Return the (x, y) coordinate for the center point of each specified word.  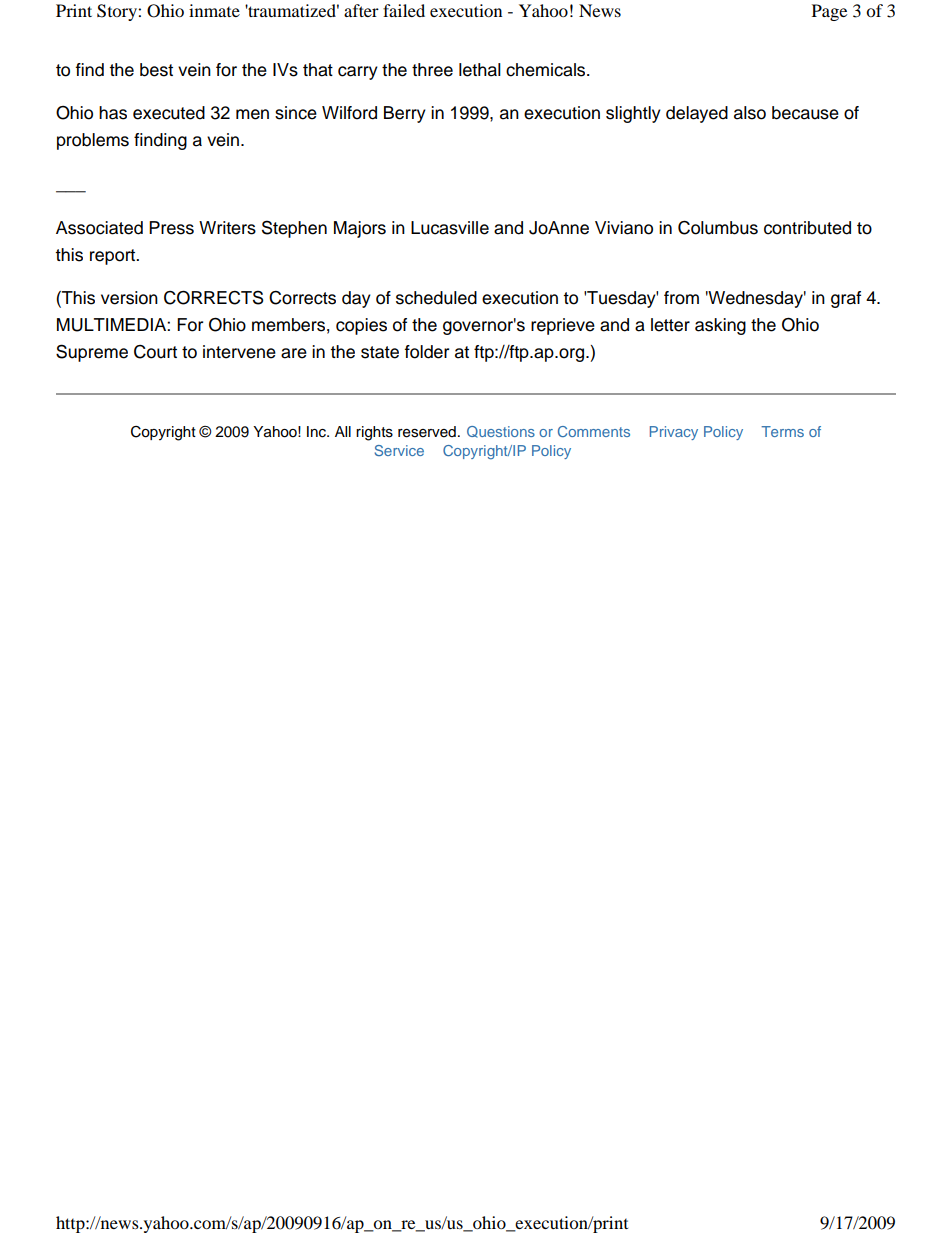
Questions (501, 432)
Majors (360, 229)
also (750, 113)
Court (155, 352)
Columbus (718, 227)
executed (169, 113)
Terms (782, 431)
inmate (214, 10)
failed (404, 10)
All (343, 431)
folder (427, 352)
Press (171, 228)
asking (720, 326)
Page (829, 12)
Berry (405, 114)
